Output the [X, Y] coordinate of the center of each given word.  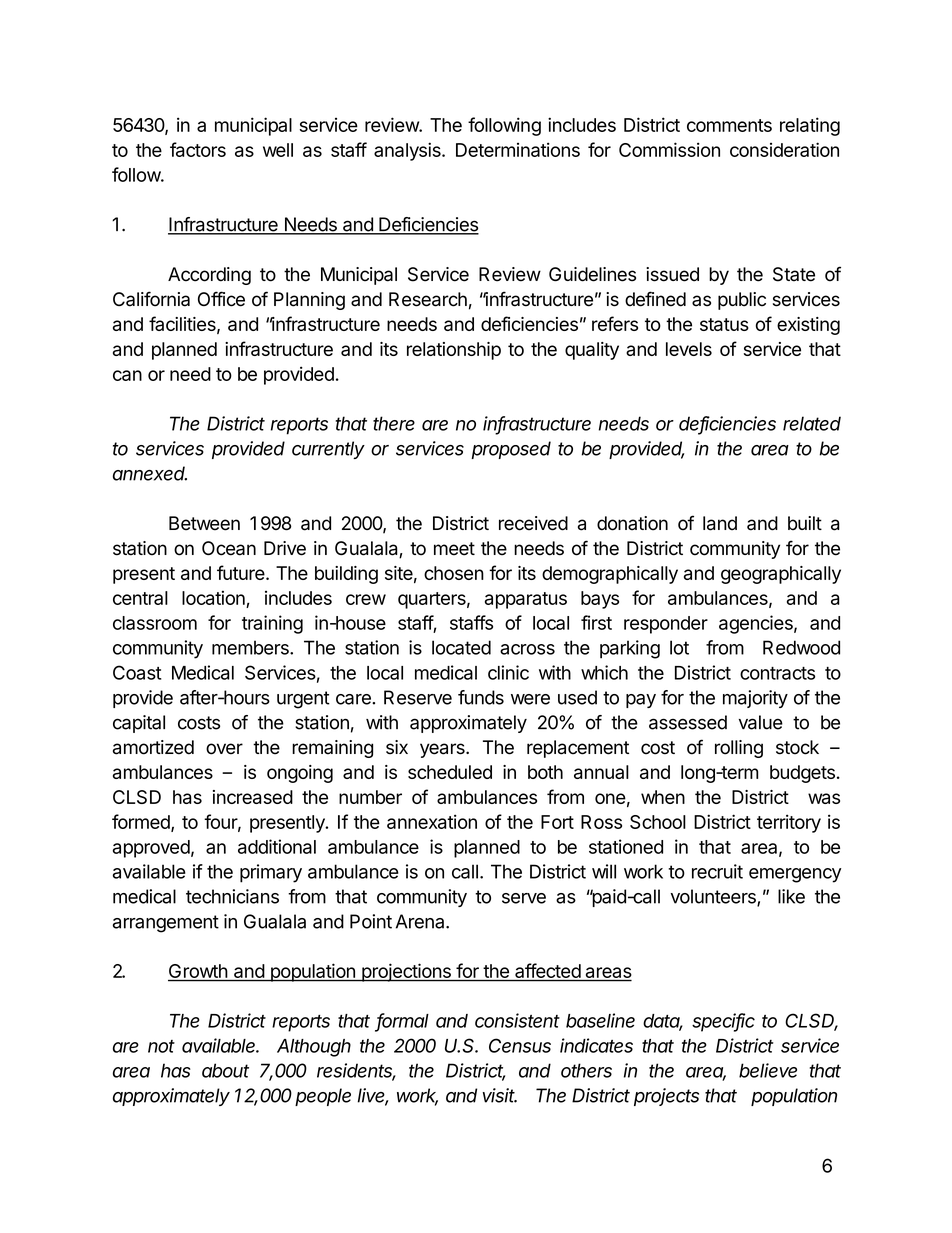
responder [666, 625]
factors [198, 149]
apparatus [526, 600]
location [213, 597]
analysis [408, 151]
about [225, 1070]
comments [729, 125]
